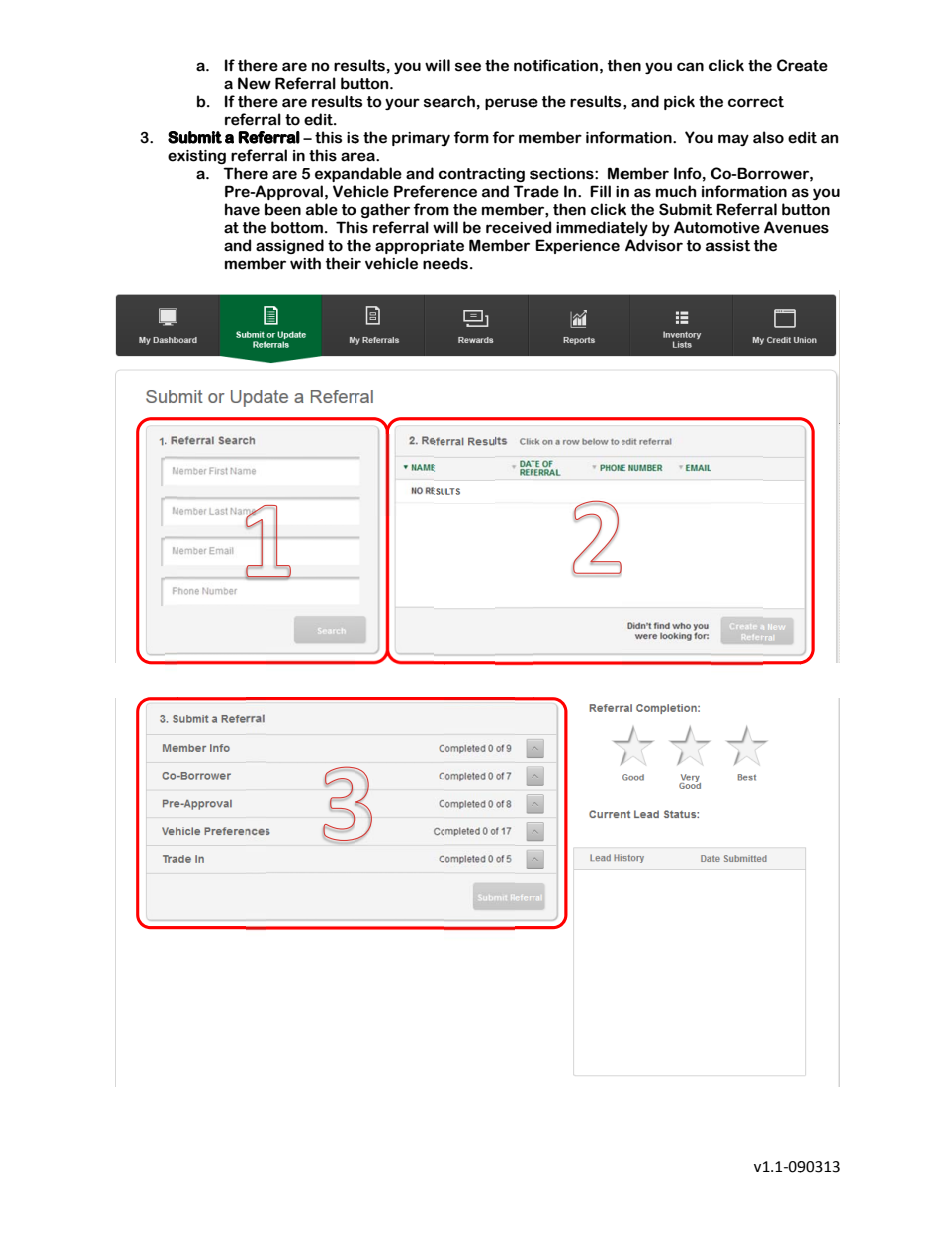  Describe the element at coordinates (733, 140) in the screenshot. I see `may` at that location.
